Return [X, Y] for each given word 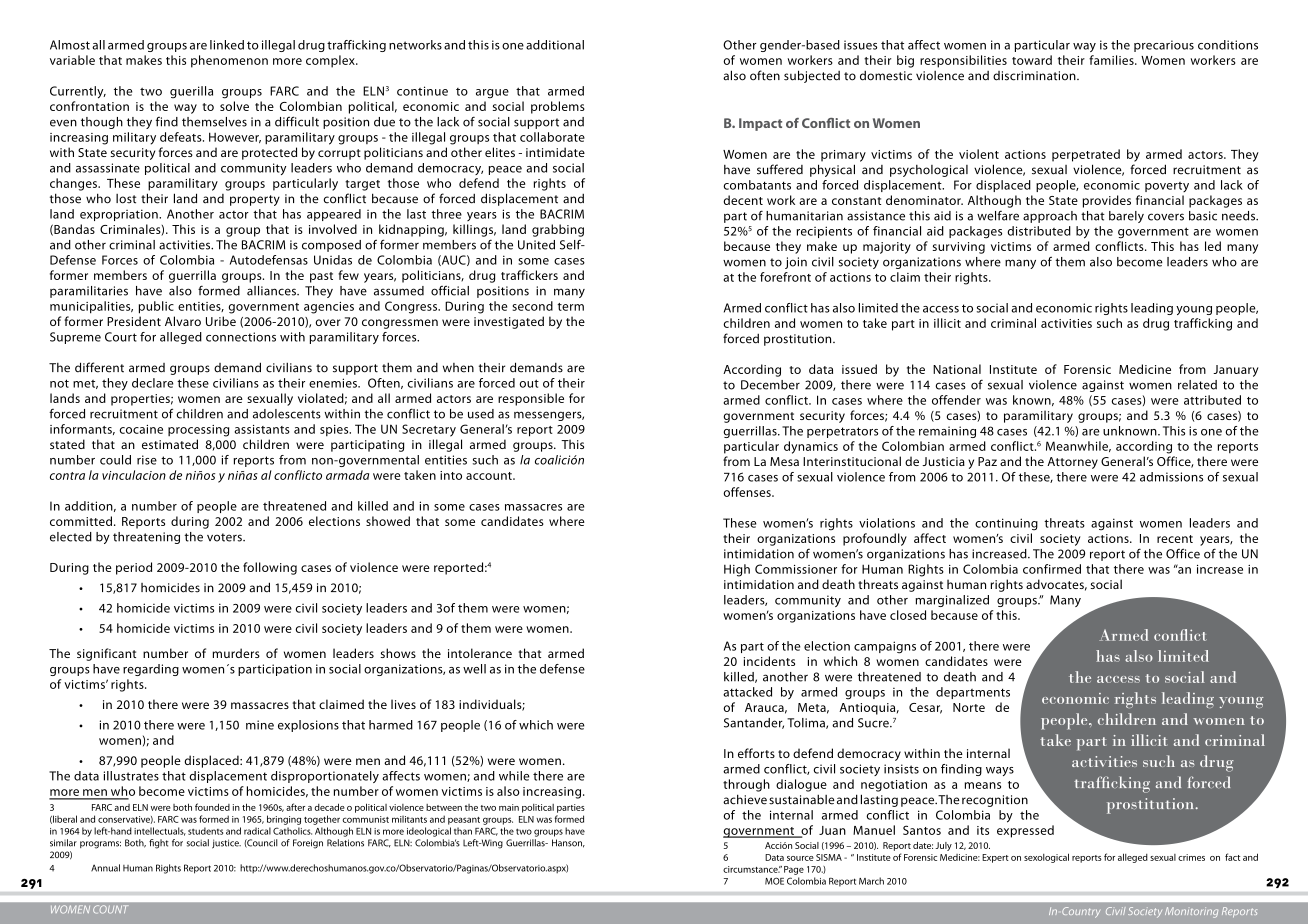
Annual [105, 868]
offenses [748, 492]
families [1112, 60]
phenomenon [229, 61]
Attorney [1072, 463]
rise [147, 460]
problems [558, 107]
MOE [774, 881]
